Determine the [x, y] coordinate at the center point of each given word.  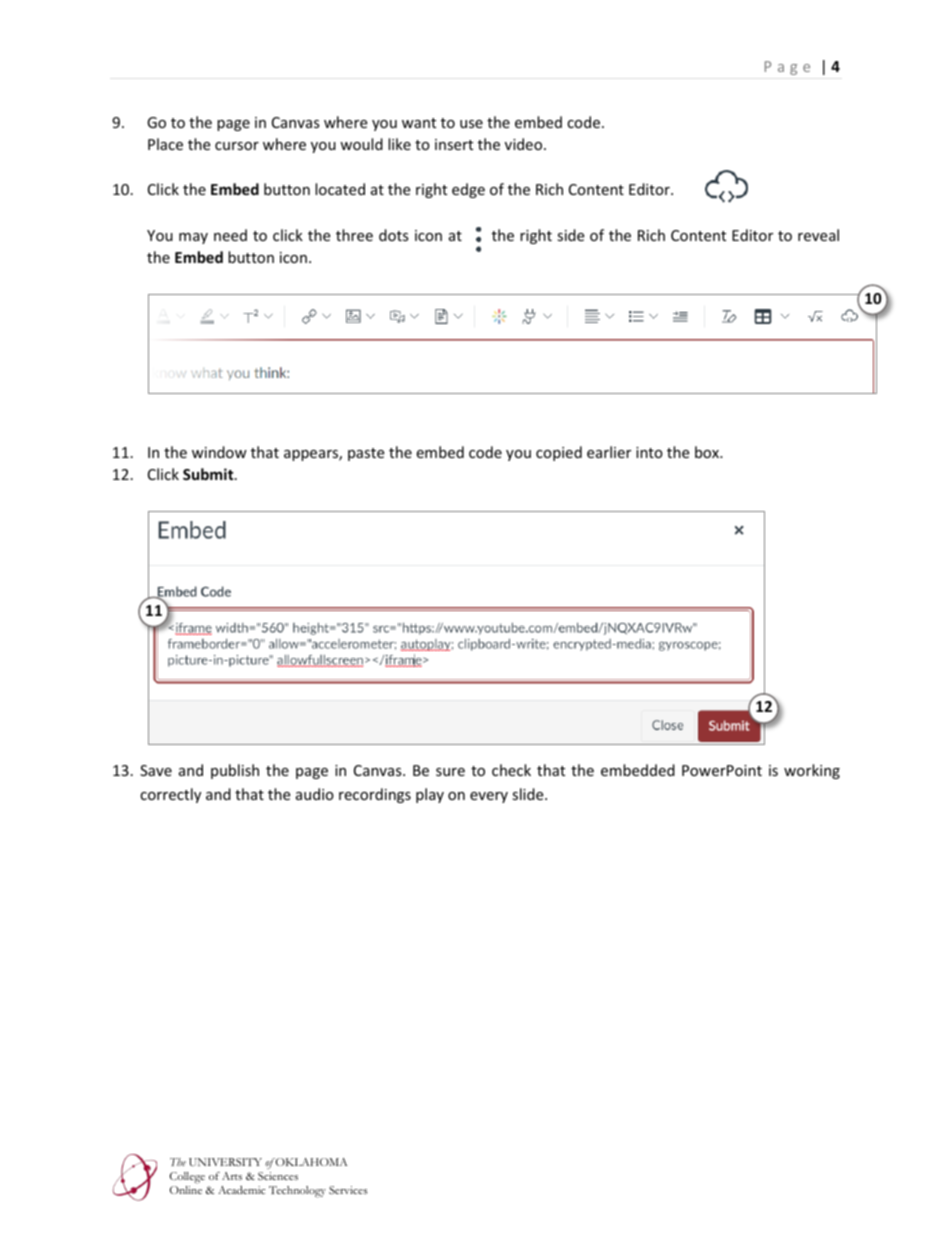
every [489, 797]
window [219, 452]
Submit [209, 474]
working [812, 771]
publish [235, 771]
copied [559, 453]
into [649, 452]
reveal [818, 235]
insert [454, 144]
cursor [237, 146]
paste [366, 454]
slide [529, 794]
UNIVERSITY [225, 1162]
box [708, 452]
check [511, 770]
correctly [170, 795]
